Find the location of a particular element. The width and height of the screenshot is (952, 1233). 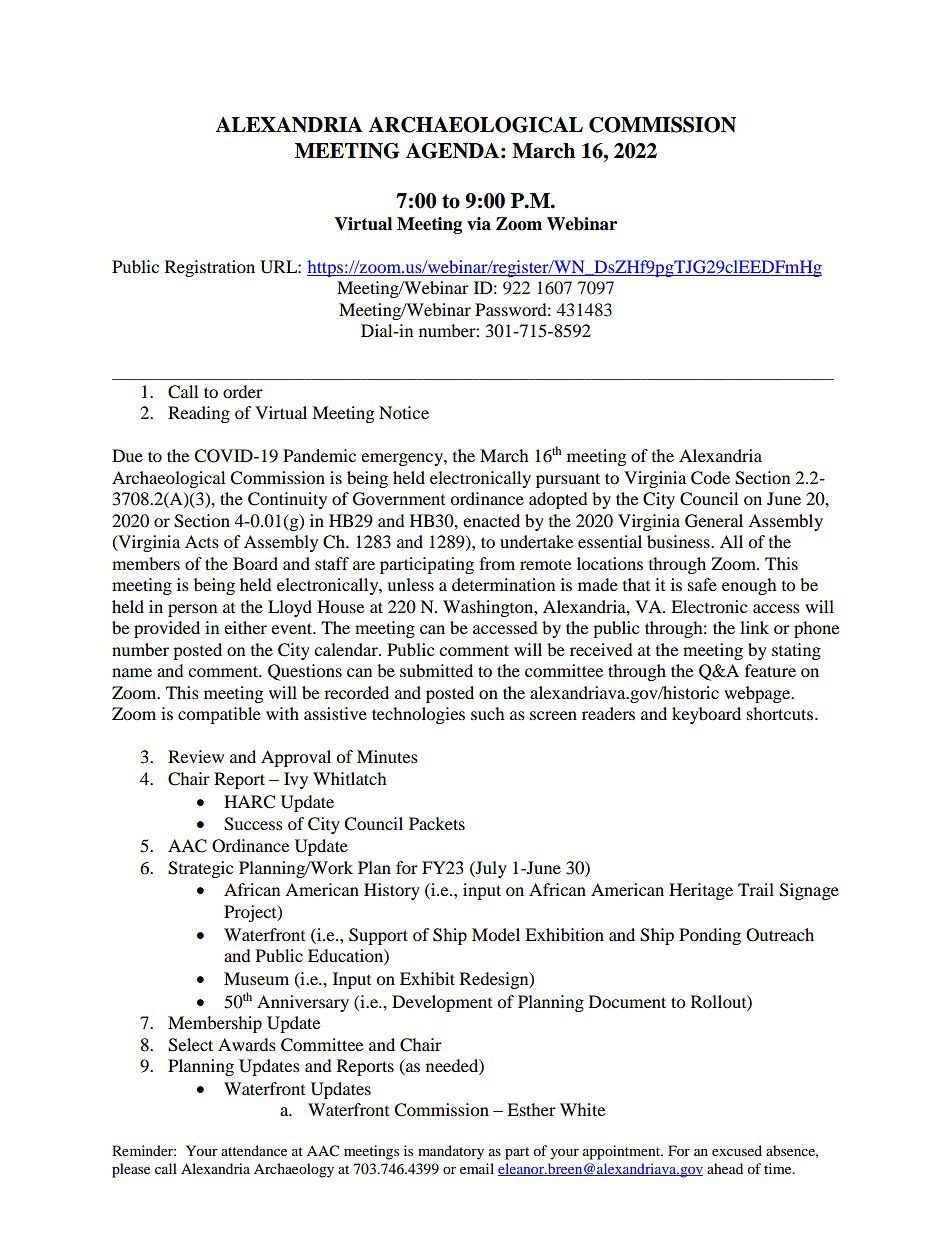

attendance is located at coordinates (254, 1150).
